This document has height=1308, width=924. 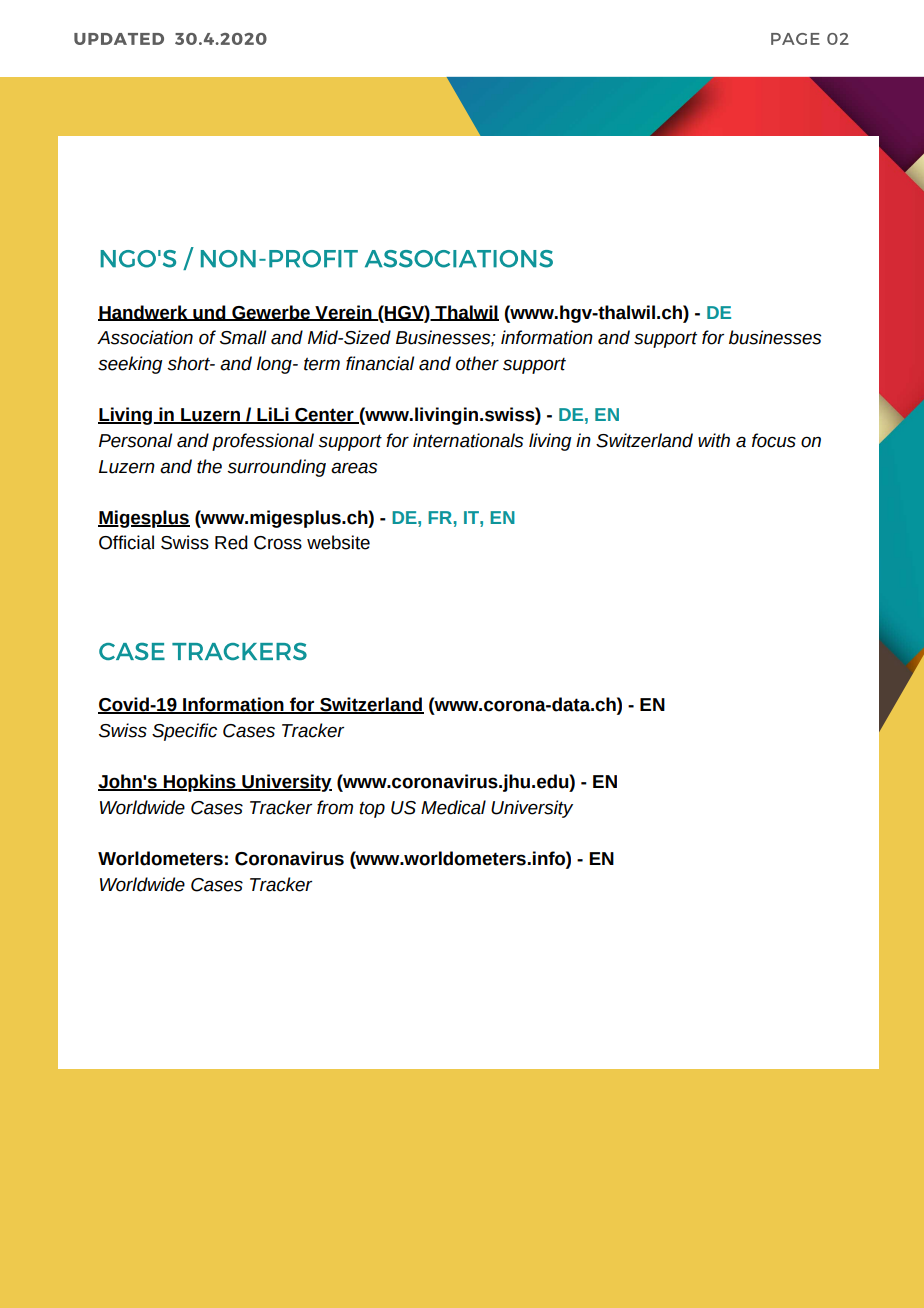 What do you see at coordinates (119, 39) in the document?
I see `UPDATED` at bounding box center [119, 39].
